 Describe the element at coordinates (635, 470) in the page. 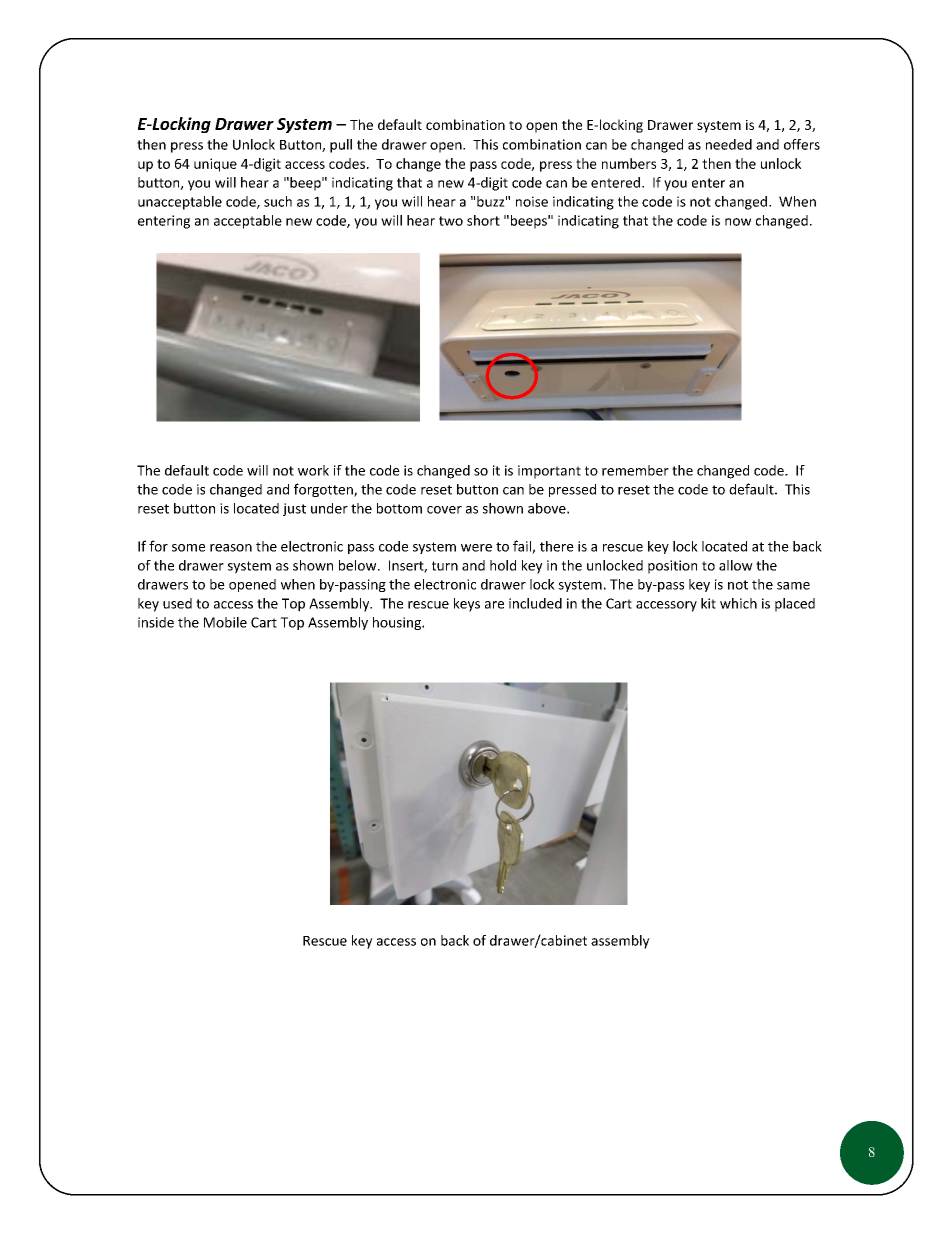

I see `remember` at that location.
